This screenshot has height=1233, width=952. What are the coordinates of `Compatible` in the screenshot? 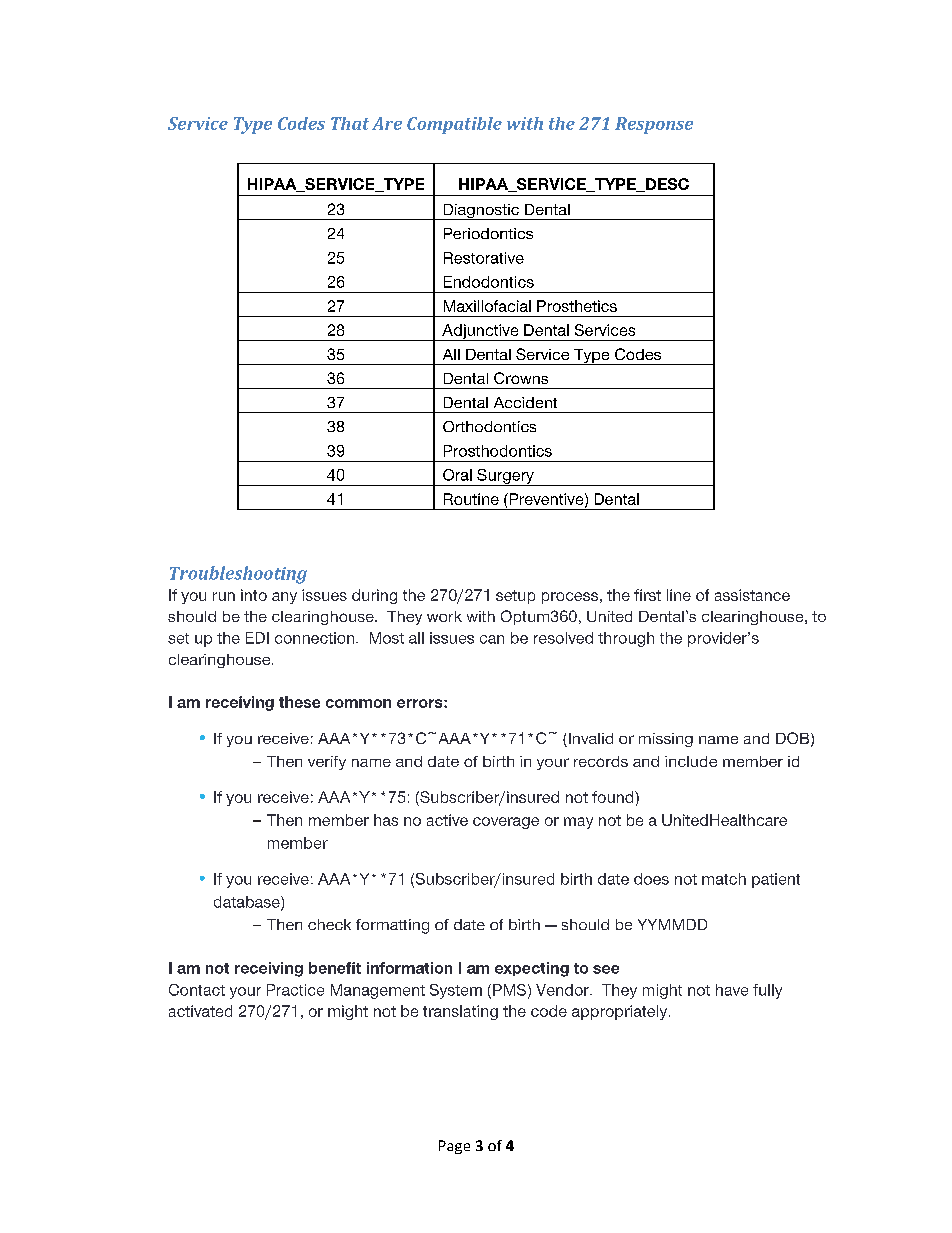 It's located at (454, 125).
